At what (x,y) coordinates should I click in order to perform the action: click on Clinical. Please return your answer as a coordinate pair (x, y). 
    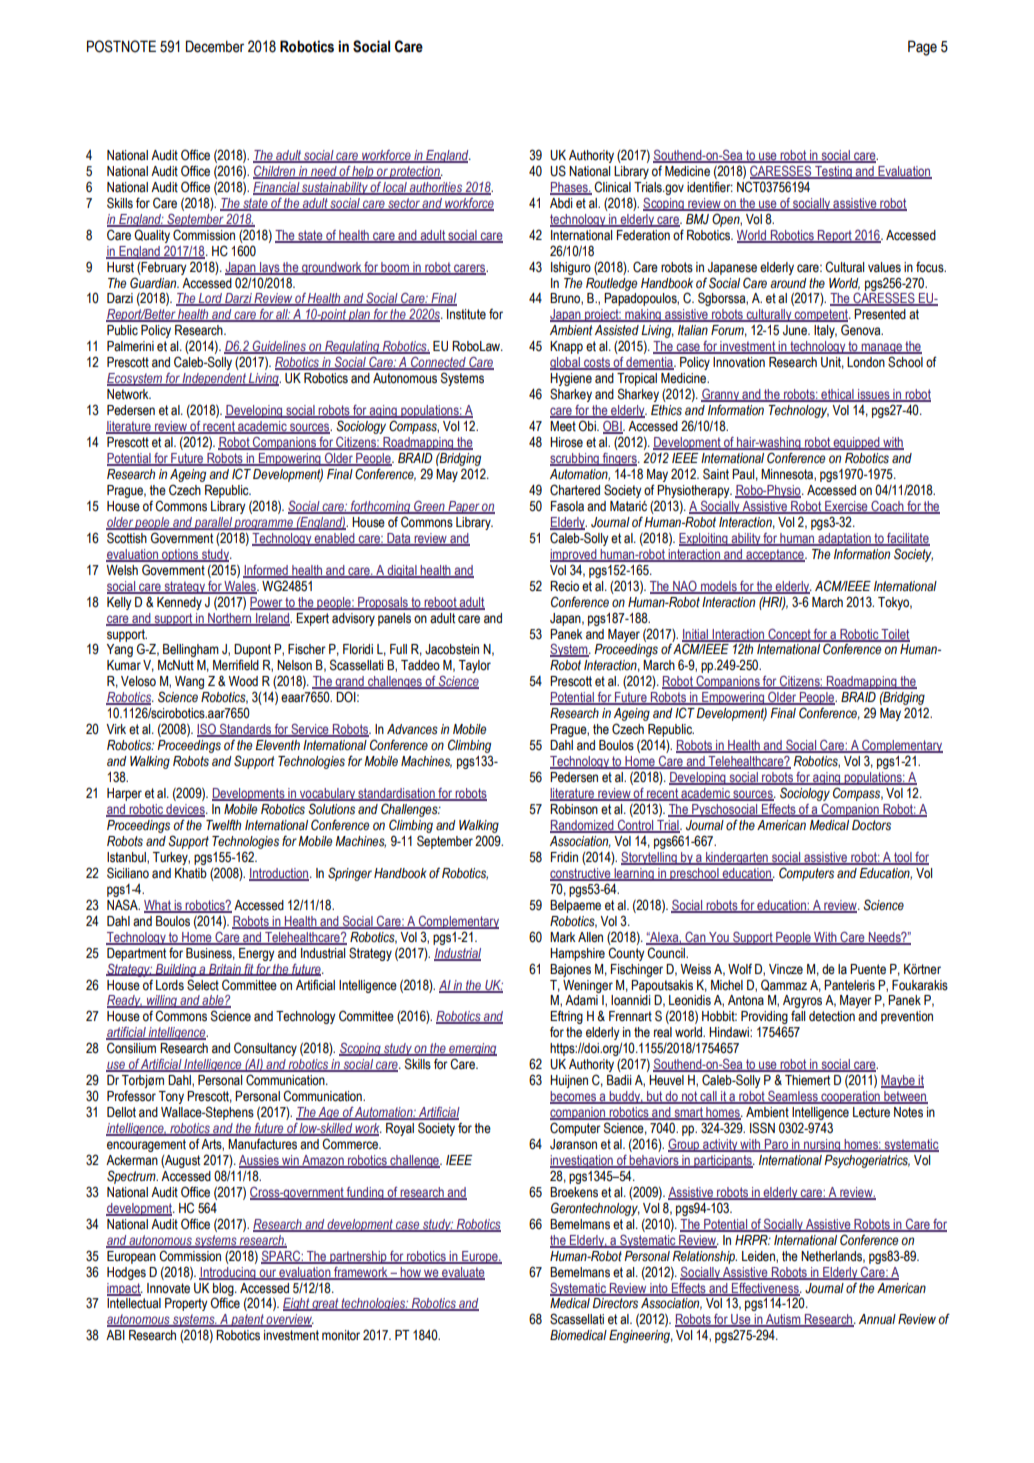
    Looking at the image, I should click on (612, 187).
